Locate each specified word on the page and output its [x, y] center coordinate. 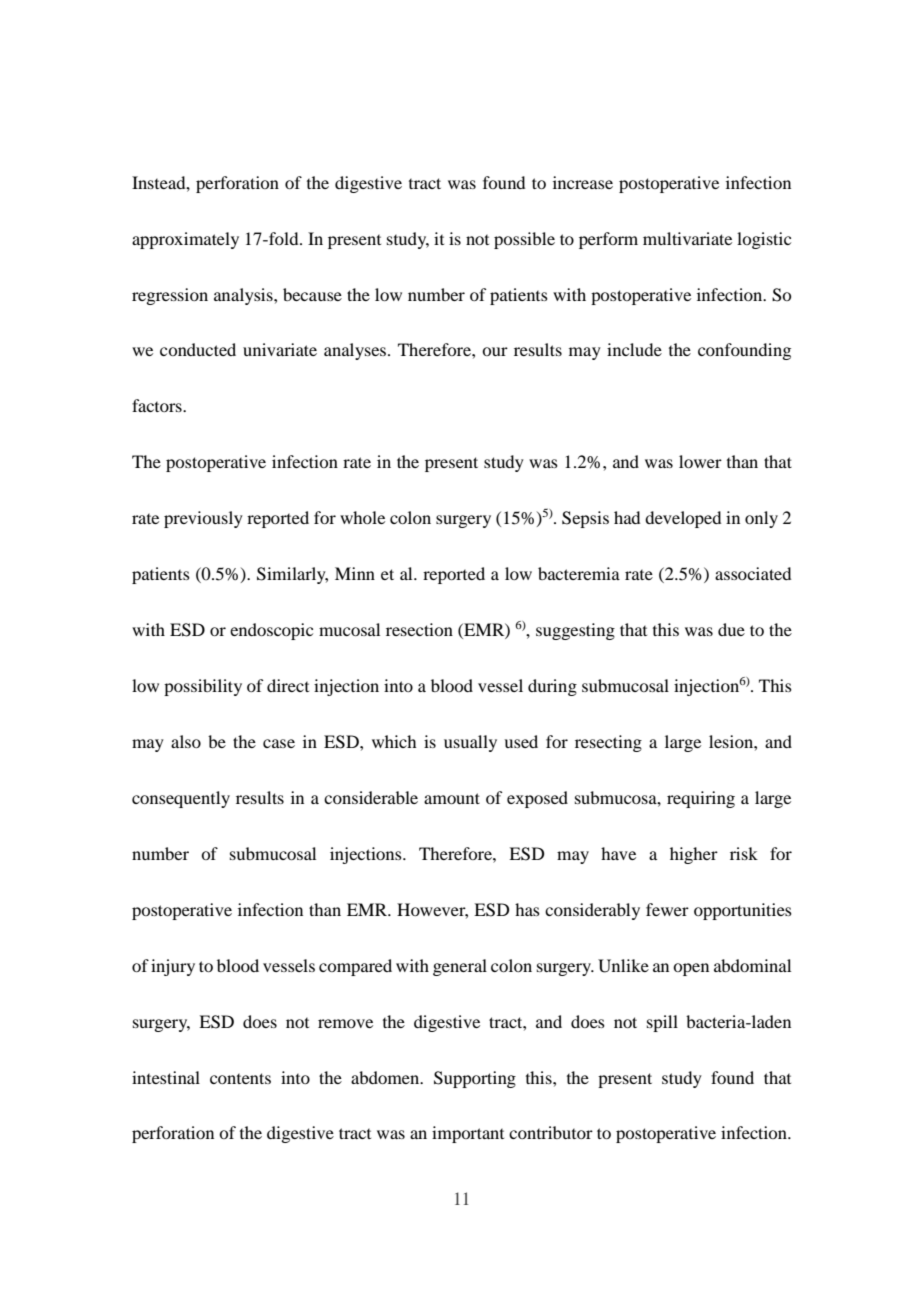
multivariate [687, 238]
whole [362, 517]
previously [203, 519]
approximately [185, 240]
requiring [701, 799]
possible [524, 240]
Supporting [475, 1079]
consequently [181, 799]
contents [240, 1078]
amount [452, 798]
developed [683, 519]
